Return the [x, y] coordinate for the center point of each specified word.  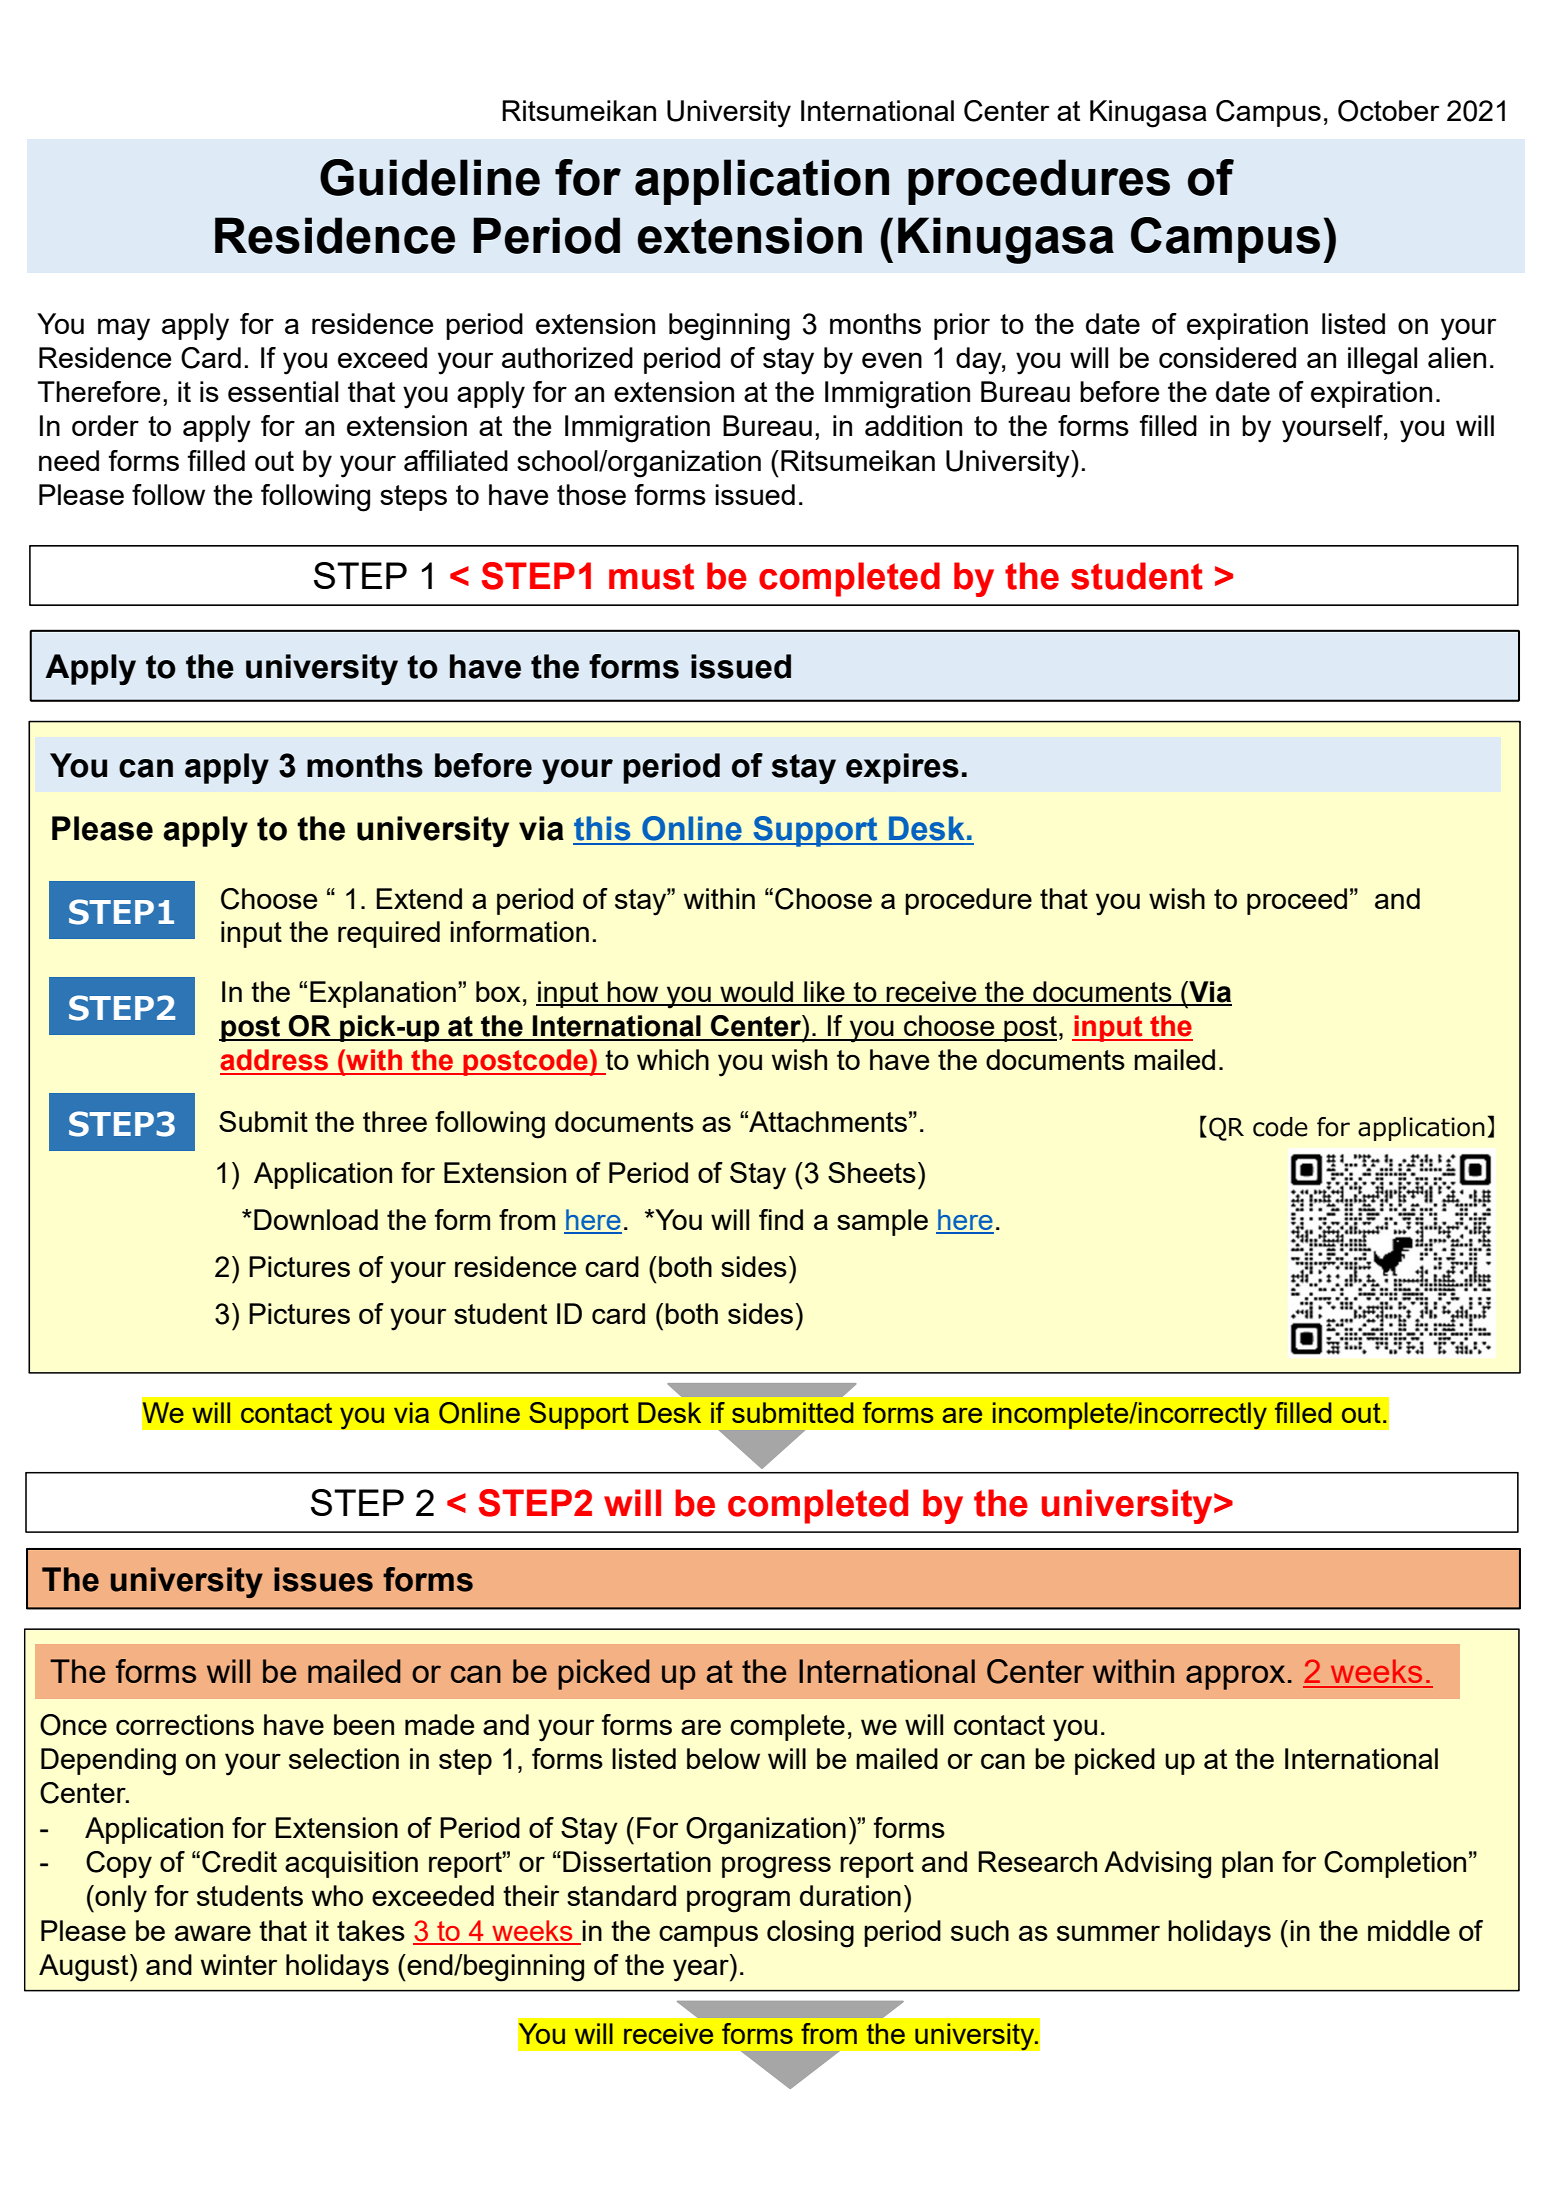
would [757, 993]
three [395, 1121]
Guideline [430, 177]
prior [962, 326]
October [1388, 111]
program [738, 1901]
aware [213, 1933]
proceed [1297, 901]
